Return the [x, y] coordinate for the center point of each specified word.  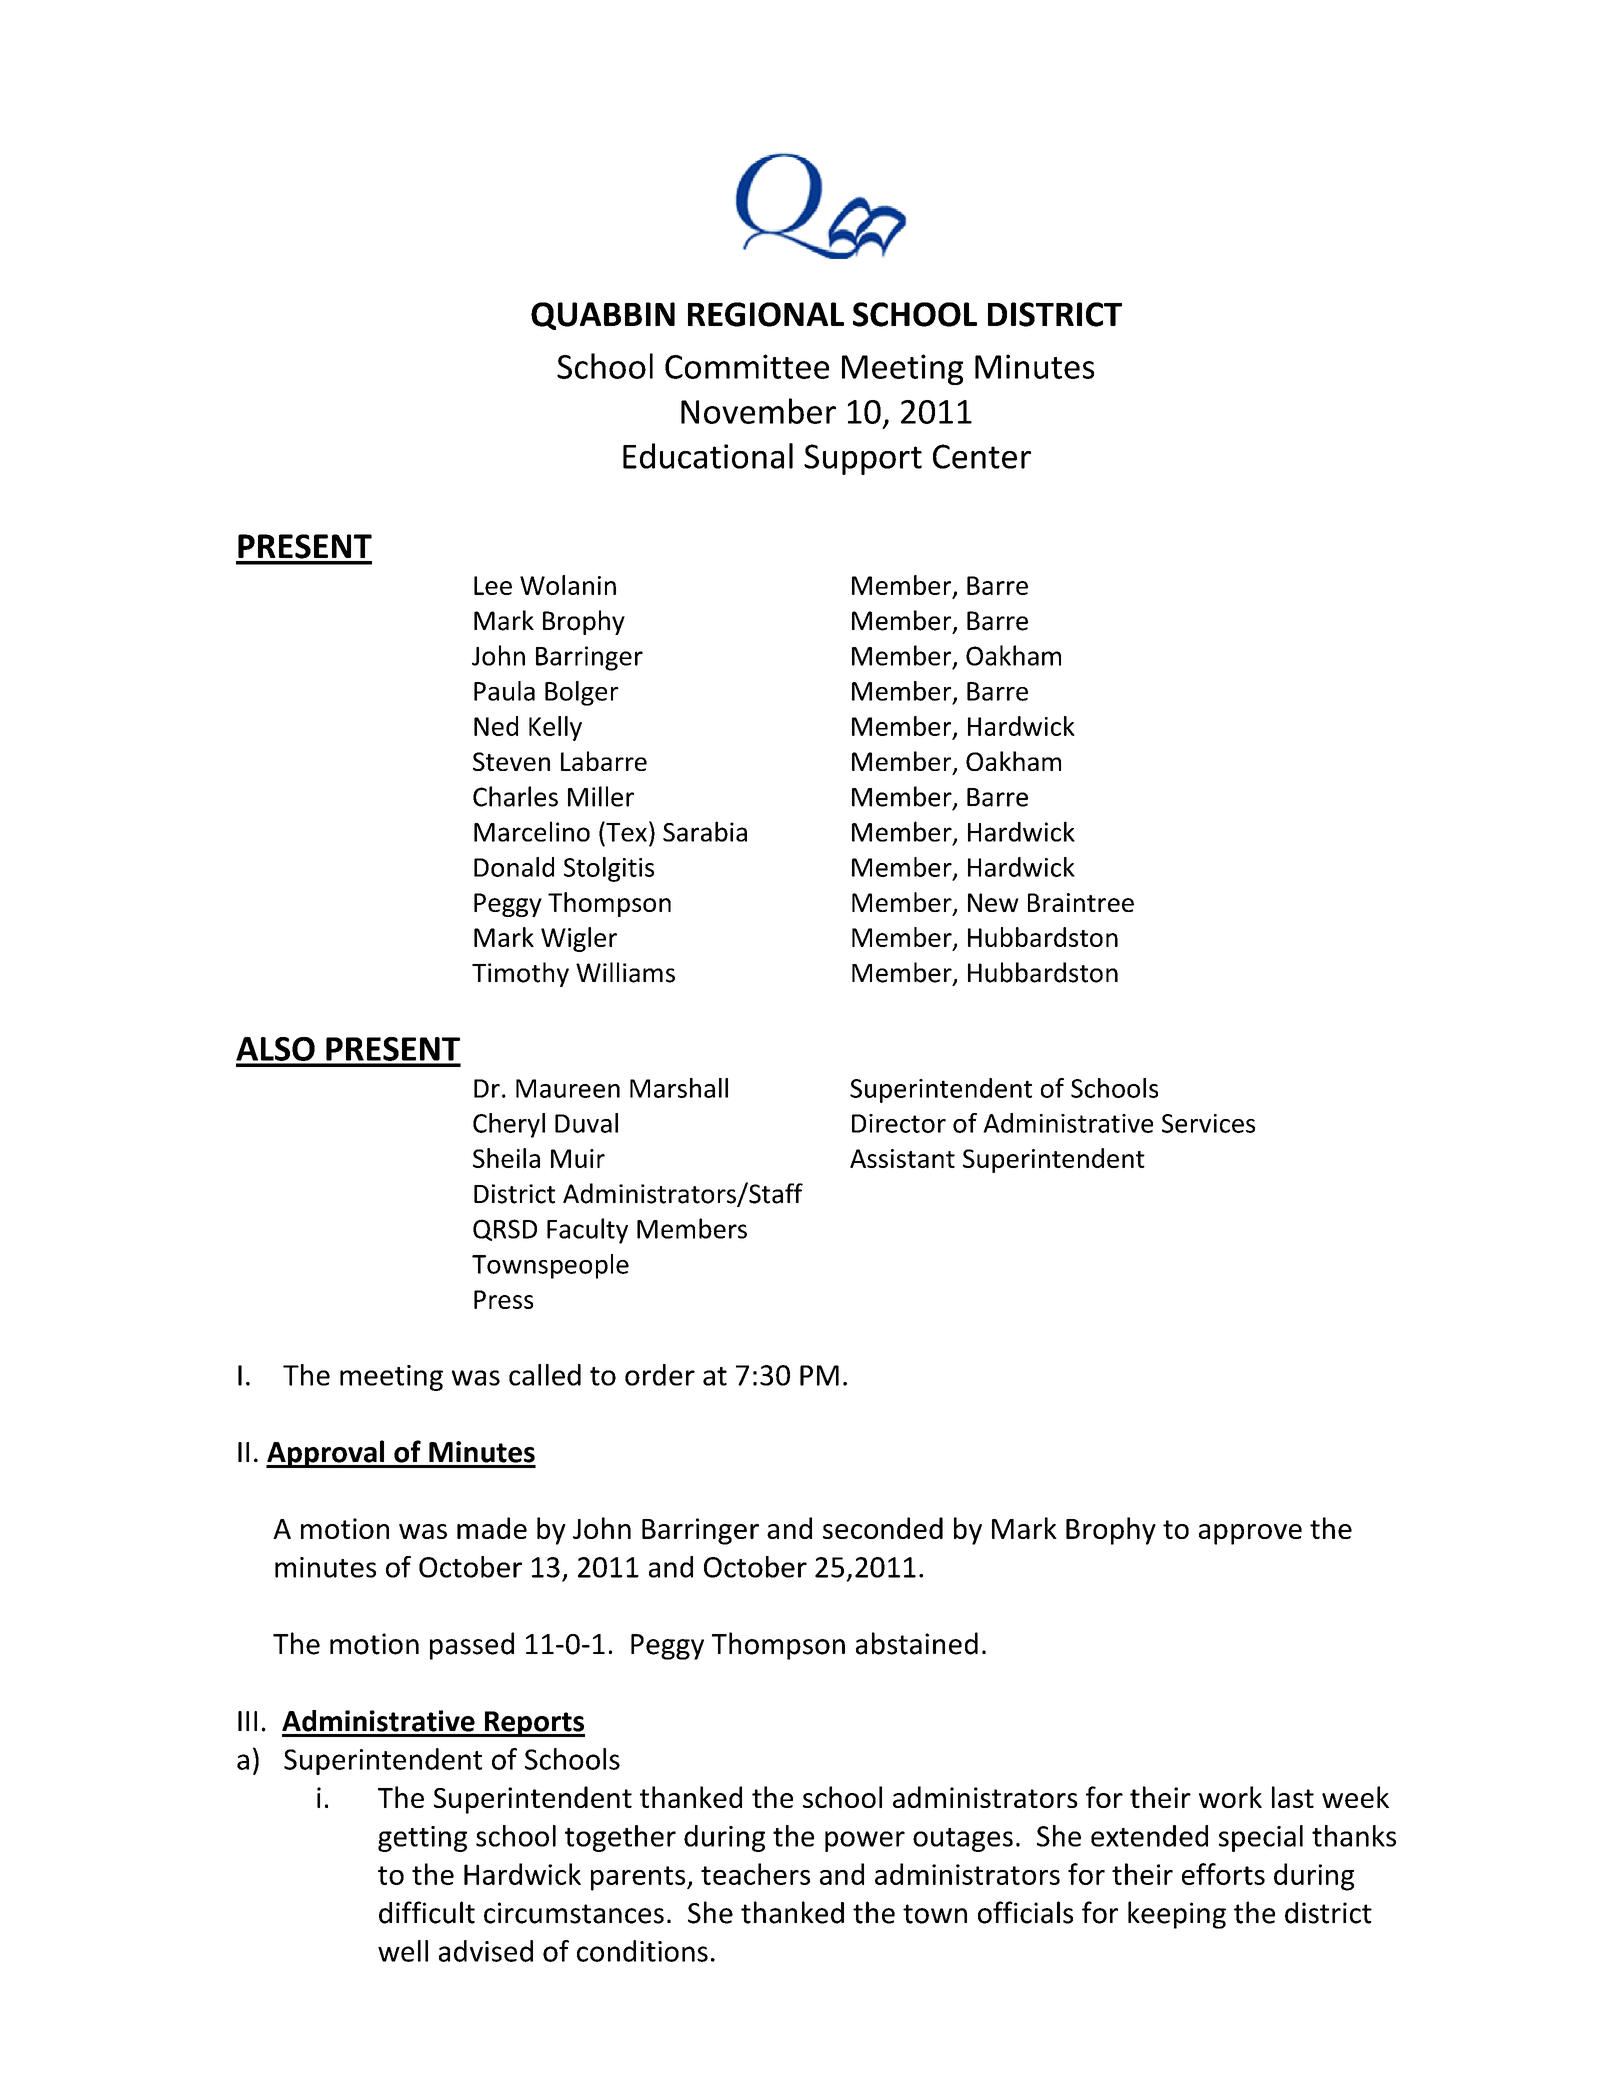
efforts [1223, 1874]
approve [1250, 1534]
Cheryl [509, 1125]
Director [899, 1123]
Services [1208, 1123]
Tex [625, 831]
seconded [883, 1528]
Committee [747, 366]
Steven [511, 761]
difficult [427, 1912]
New [993, 902]
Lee [493, 585]
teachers [755, 1874]
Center [982, 456]
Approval [326, 1454]
